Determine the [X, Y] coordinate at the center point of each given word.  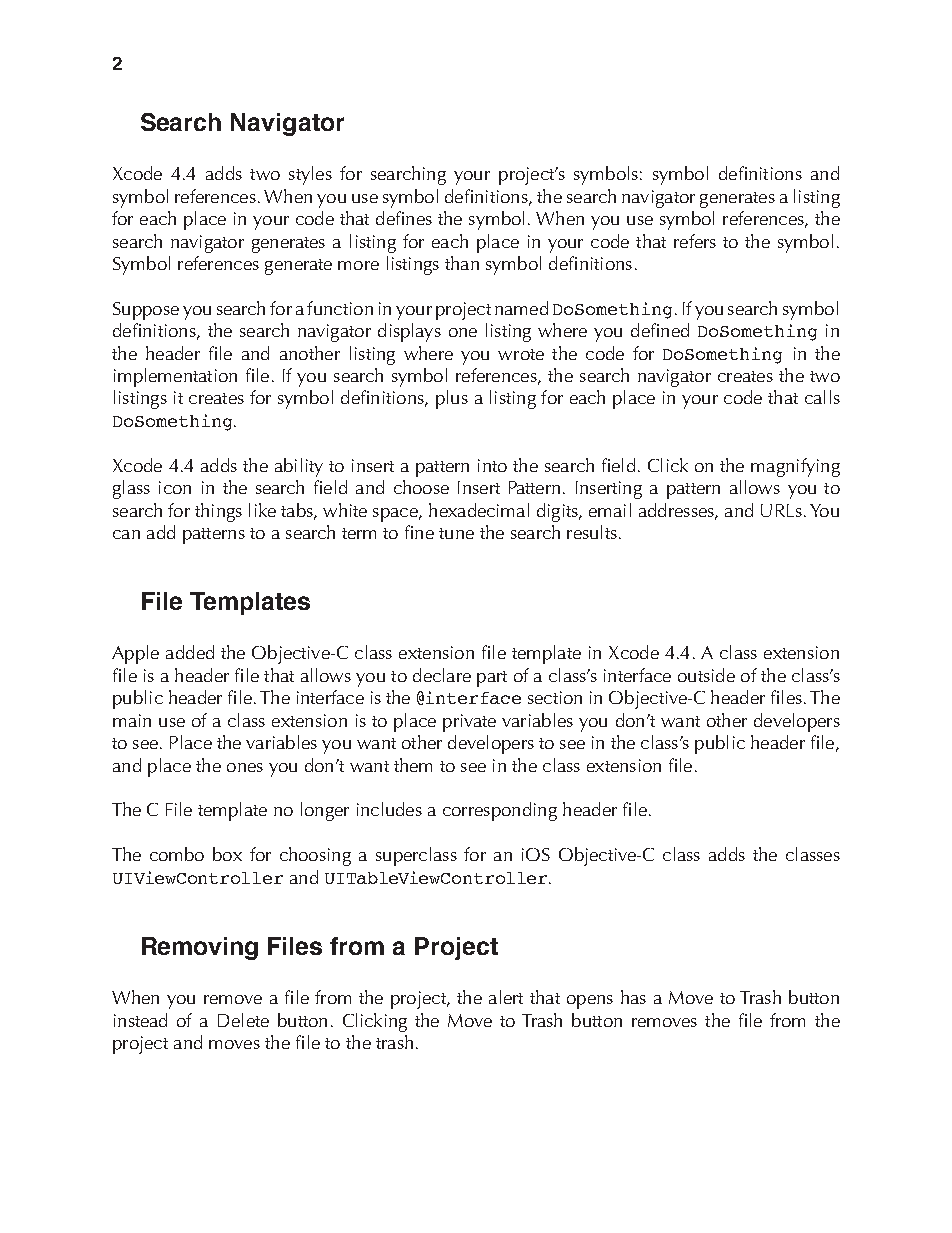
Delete [243, 1020]
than [462, 263]
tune [456, 533]
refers [695, 241]
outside [706, 675]
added [190, 652]
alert [506, 997]
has [633, 997]
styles [310, 175]
